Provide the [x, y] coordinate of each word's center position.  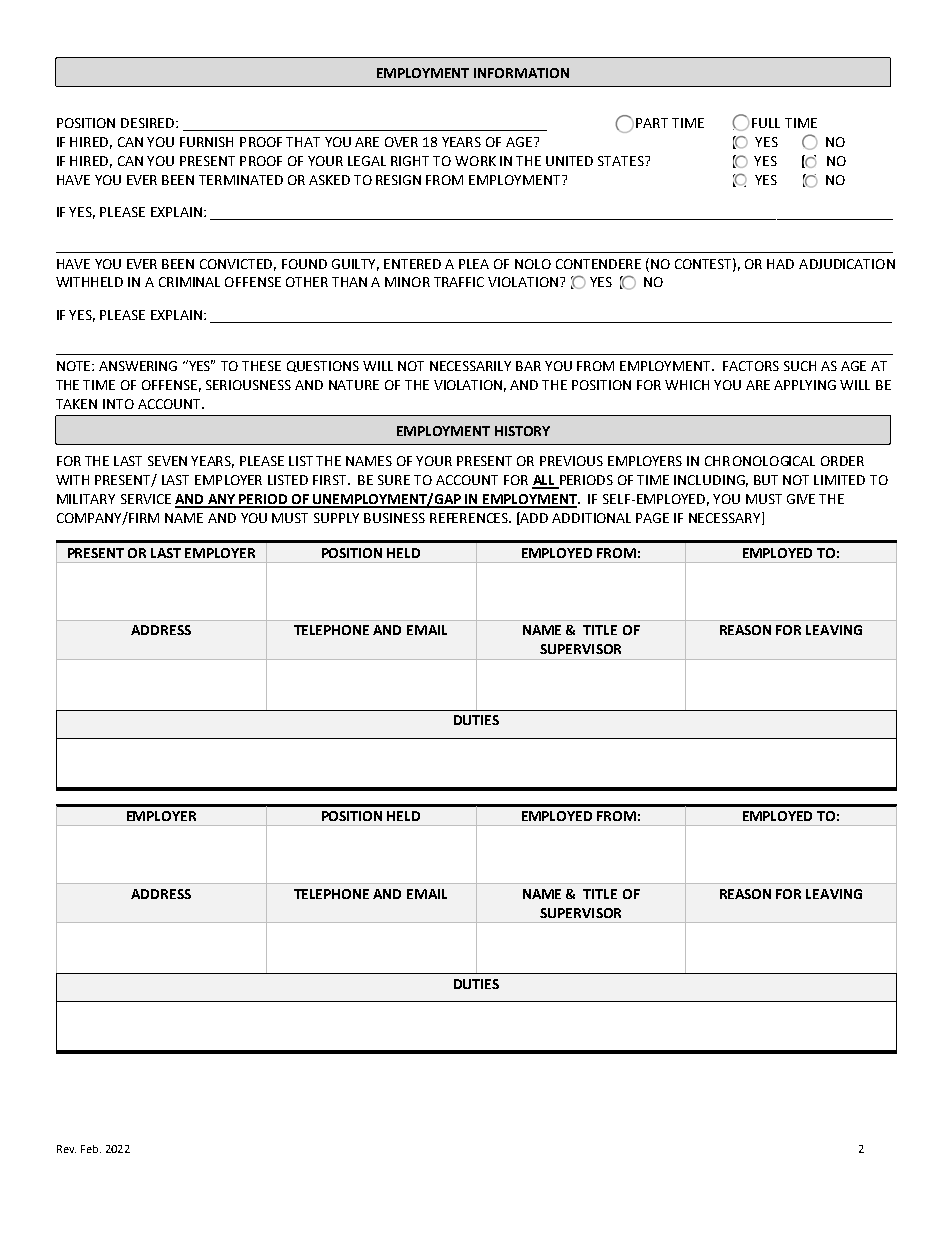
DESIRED [149, 123]
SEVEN [167, 461]
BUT [766, 480]
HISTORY [522, 431]
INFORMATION [521, 73]
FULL [766, 123]
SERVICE [146, 499]
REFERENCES [470, 518]
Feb [91, 1149]
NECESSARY [726, 518]
